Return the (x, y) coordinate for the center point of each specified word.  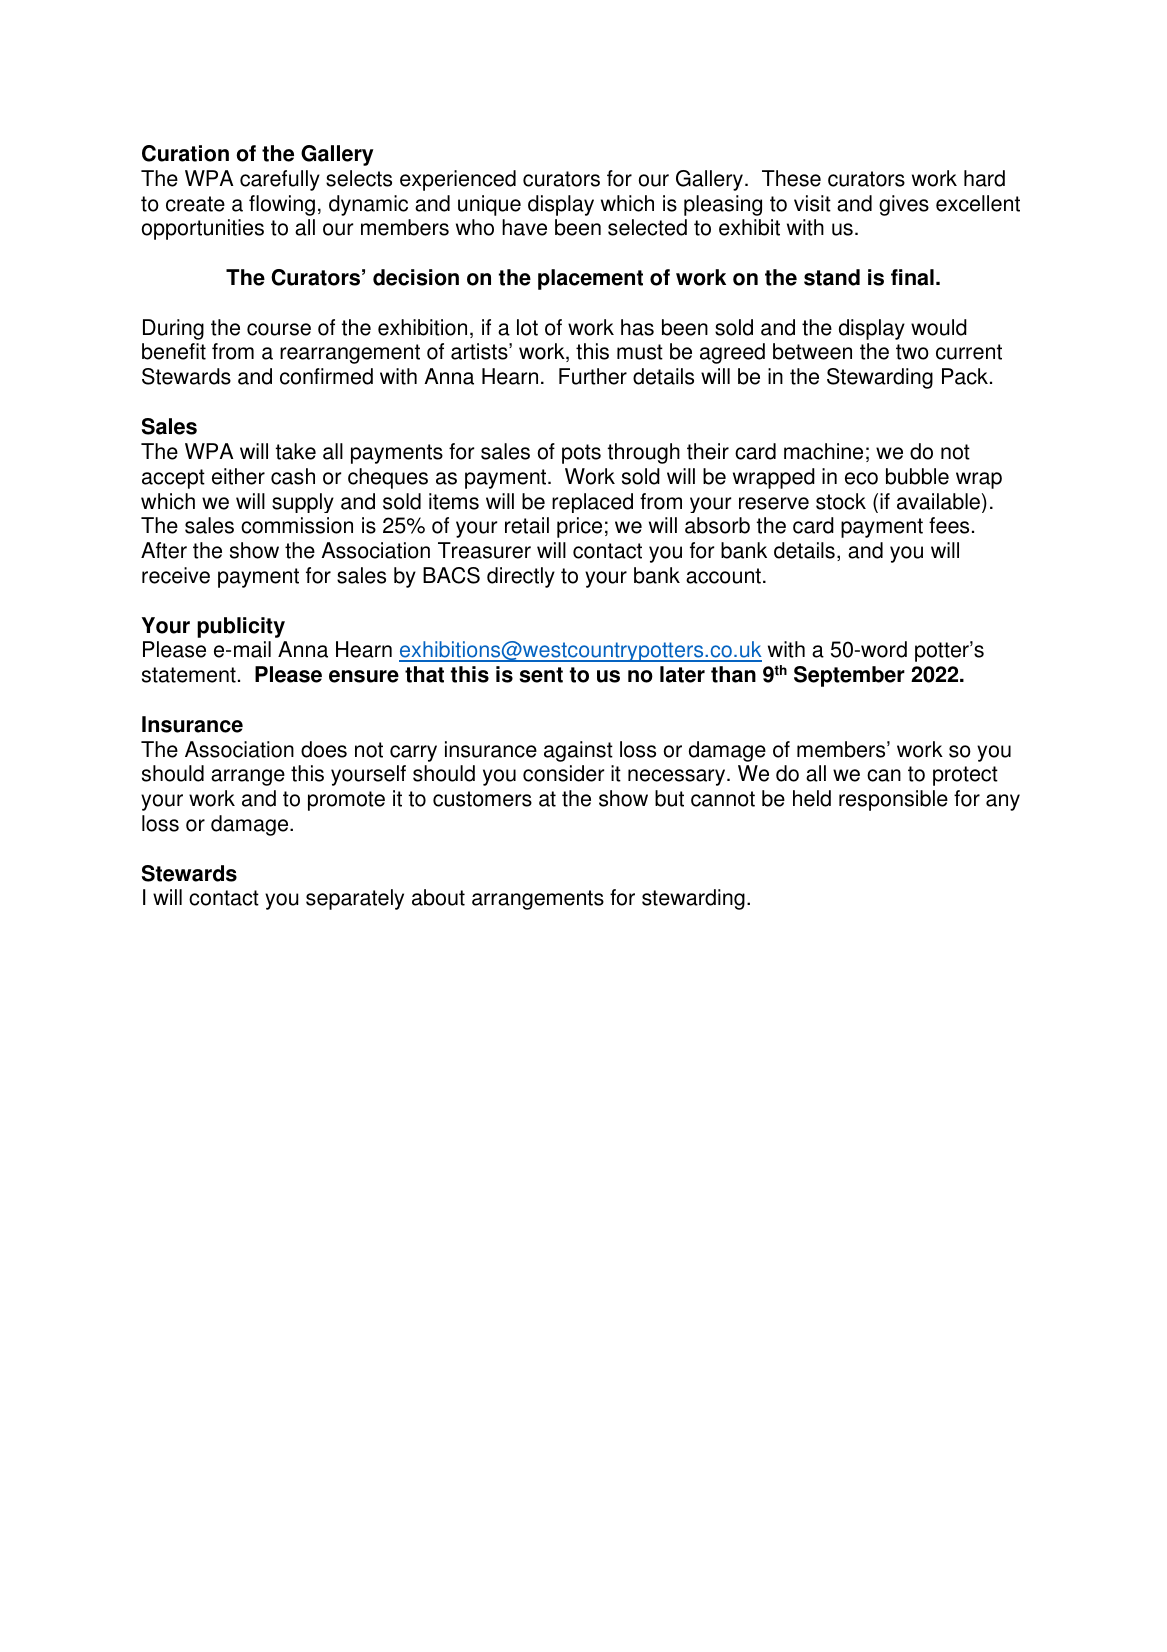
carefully (280, 180)
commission (297, 525)
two (912, 352)
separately (355, 899)
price (579, 527)
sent (541, 675)
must (640, 352)
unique (489, 205)
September (849, 676)
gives (904, 205)
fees (949, 525)
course (279, 329)
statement (189, 675)
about (438, 897)
